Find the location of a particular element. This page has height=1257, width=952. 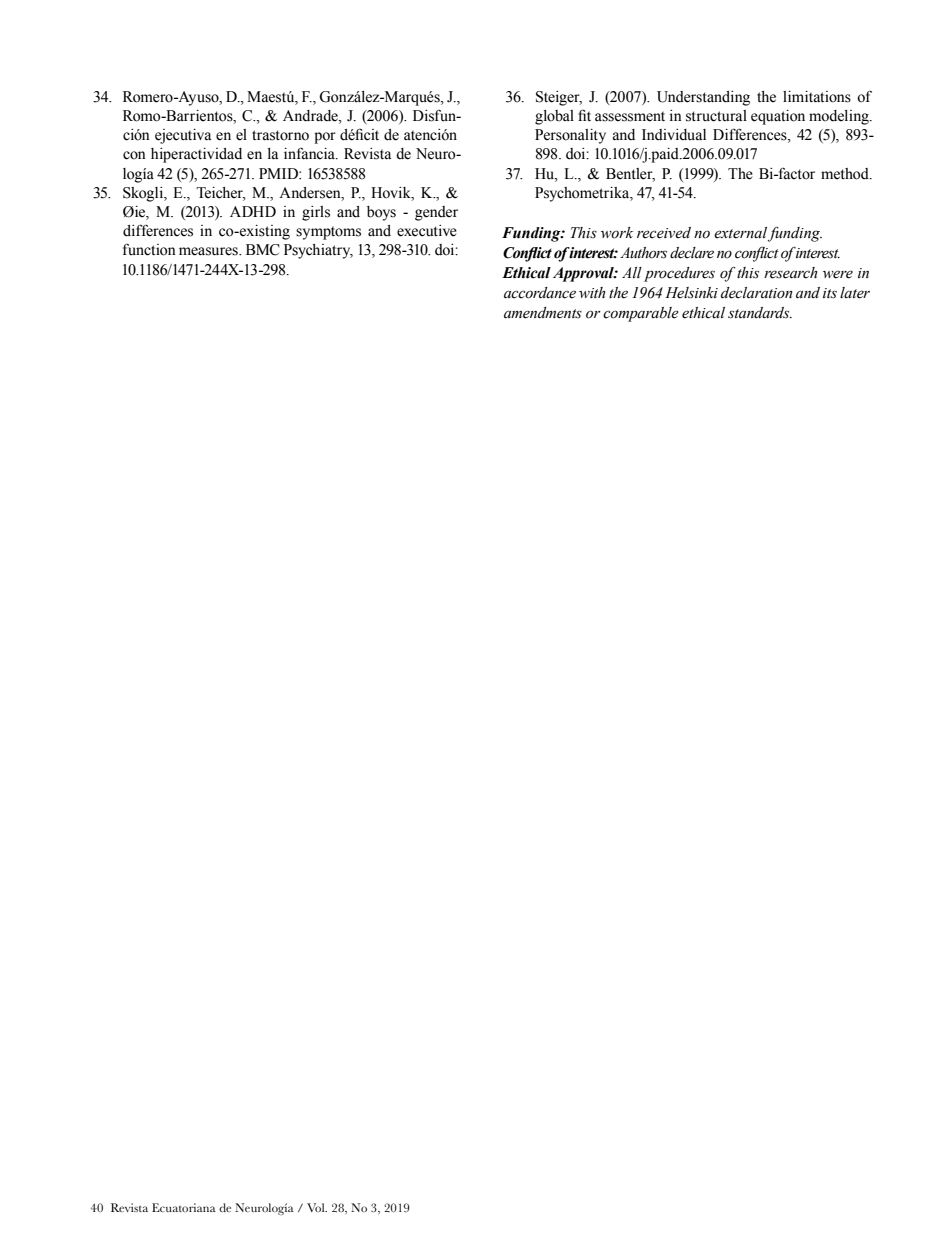

Vol is located at coordinates (317, 1207).
